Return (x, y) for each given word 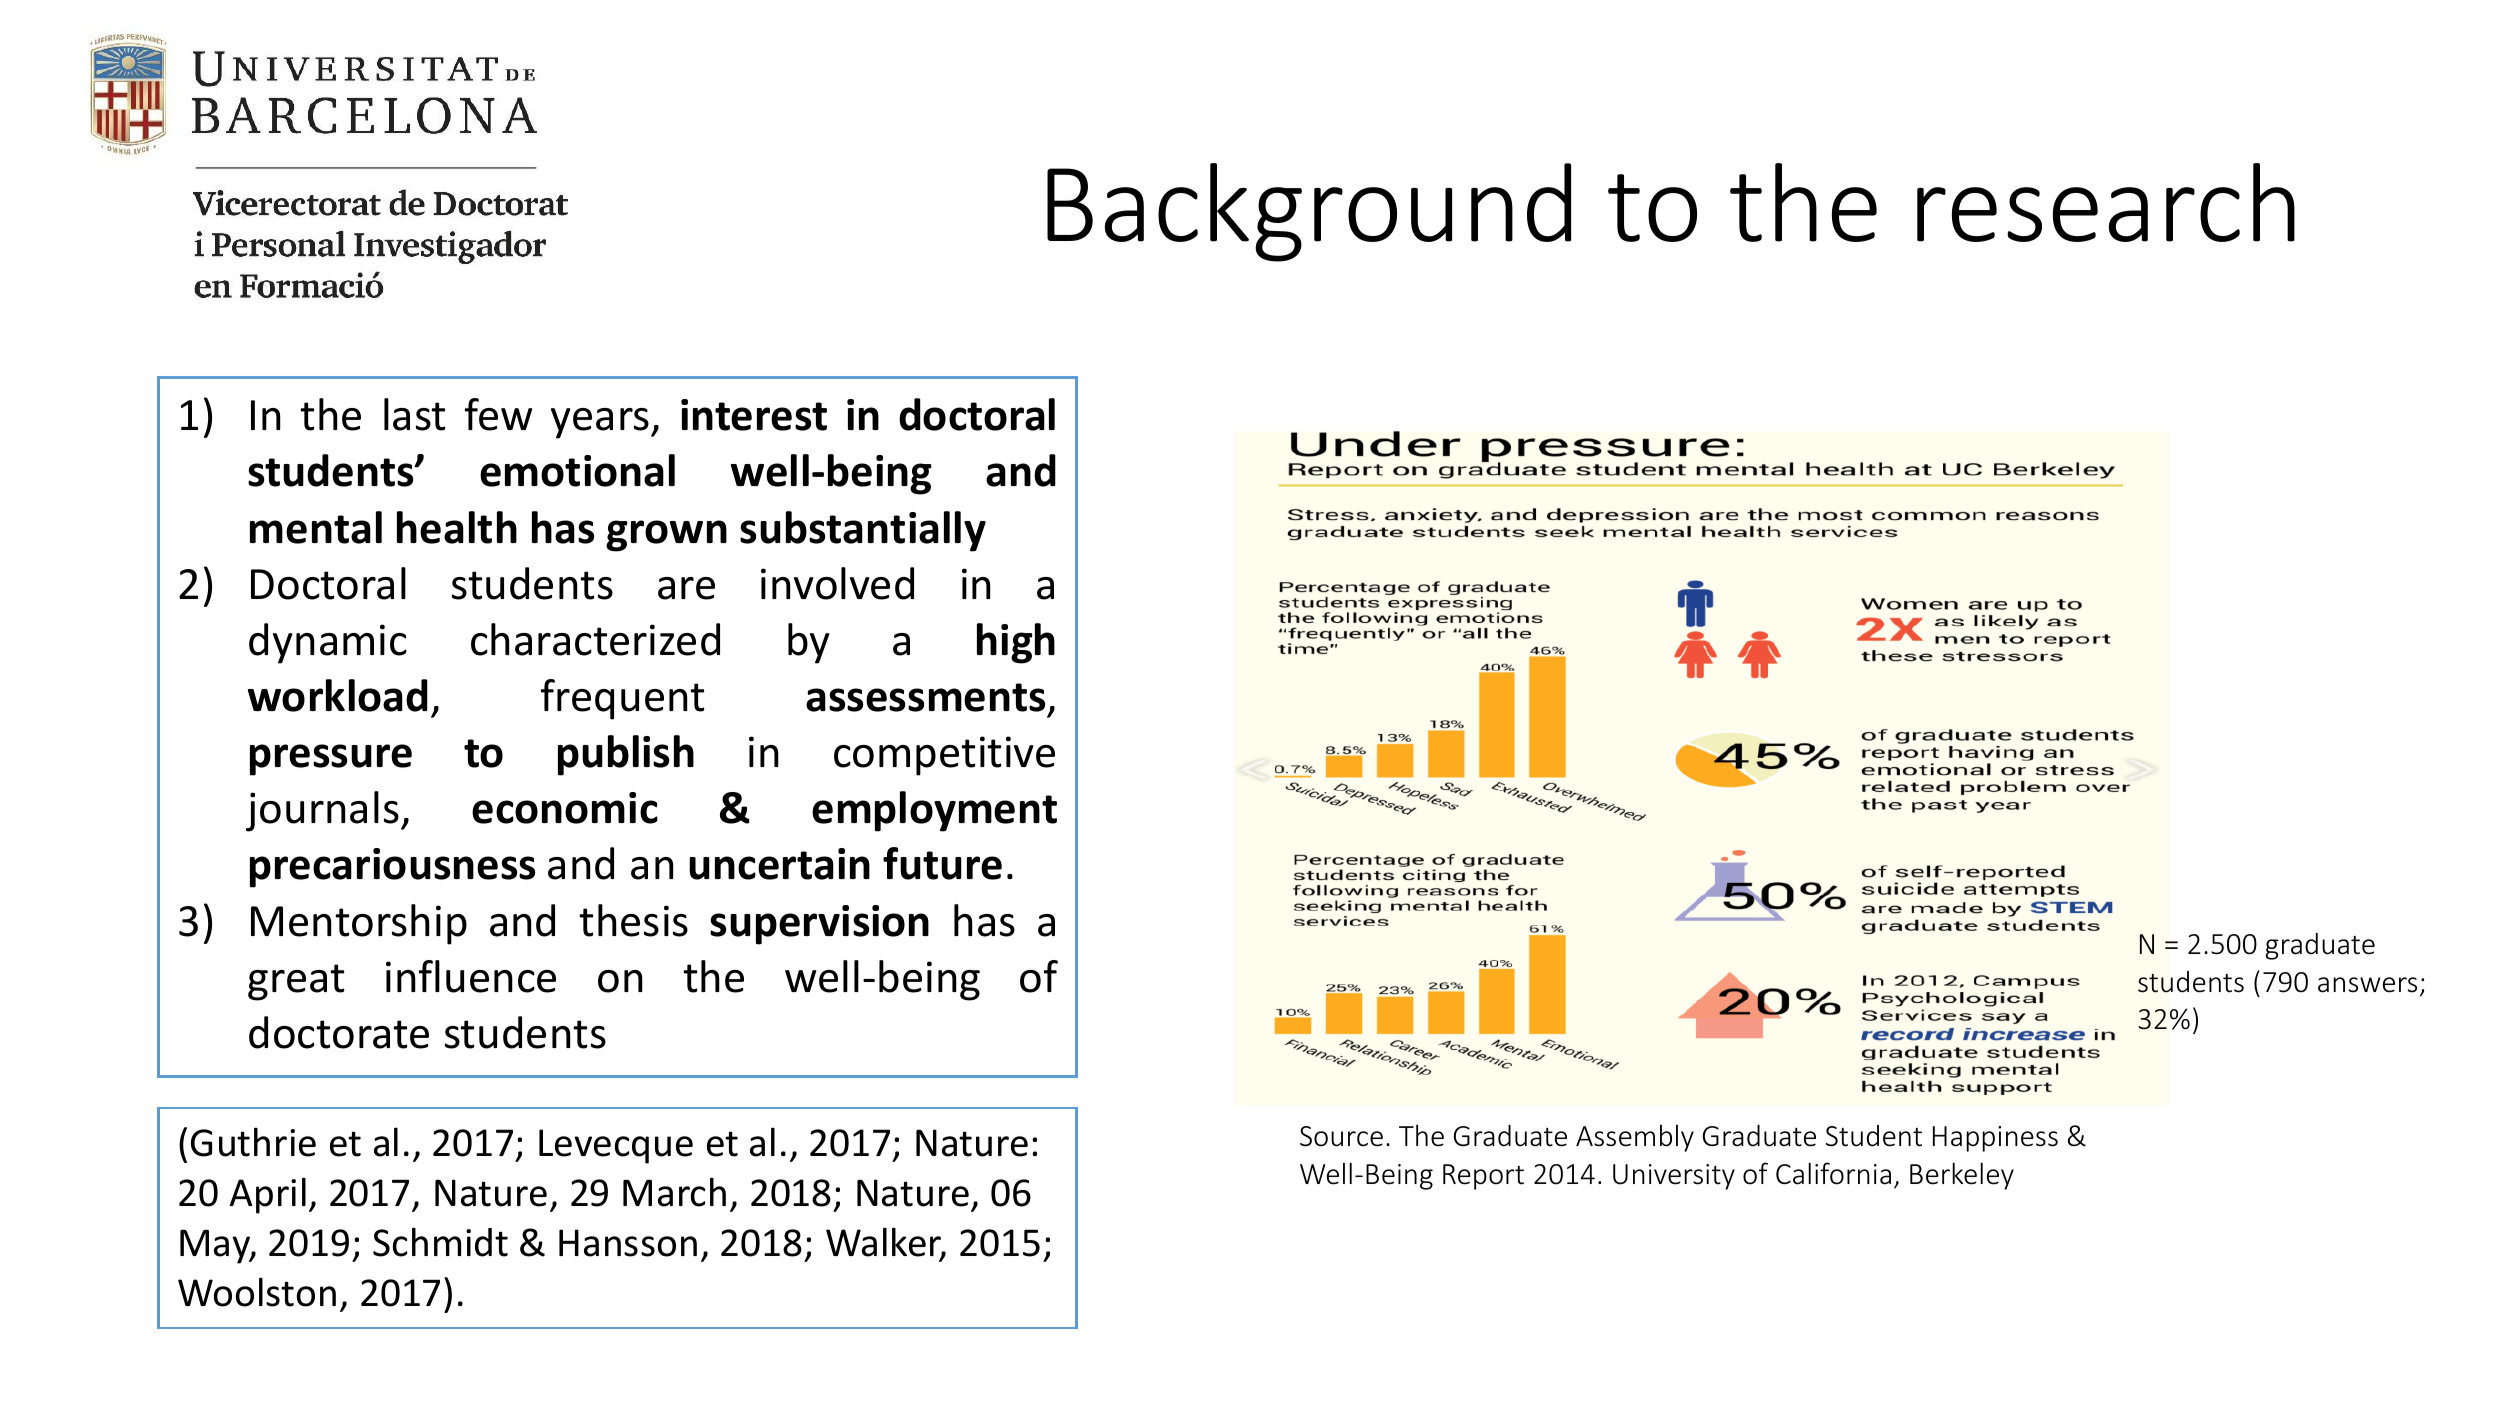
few (498, 414)
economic (565, 808)
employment (934, 811)
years (601, 423)
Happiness (1995, 1139)
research (2106, 202)
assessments (925, 697)
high (1016, 643)
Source (1341, 1136)
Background (1309, 212)
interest (754, 415)
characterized (595, 639)
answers (2367, 985)
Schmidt (440, 1242)
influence (471, 976)
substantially (863, 531)
